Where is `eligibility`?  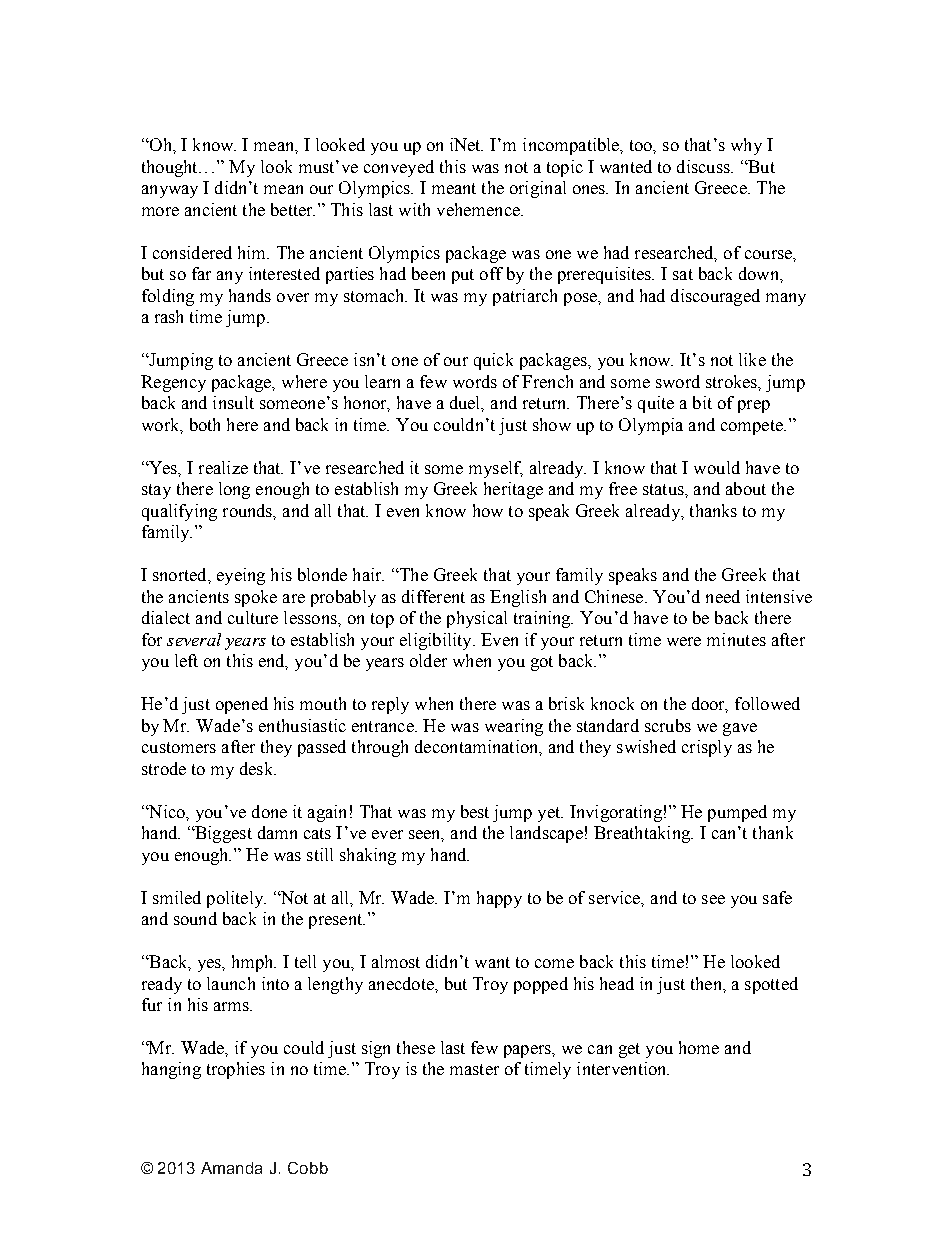
eligibility is located at coordinates (437, 641).
